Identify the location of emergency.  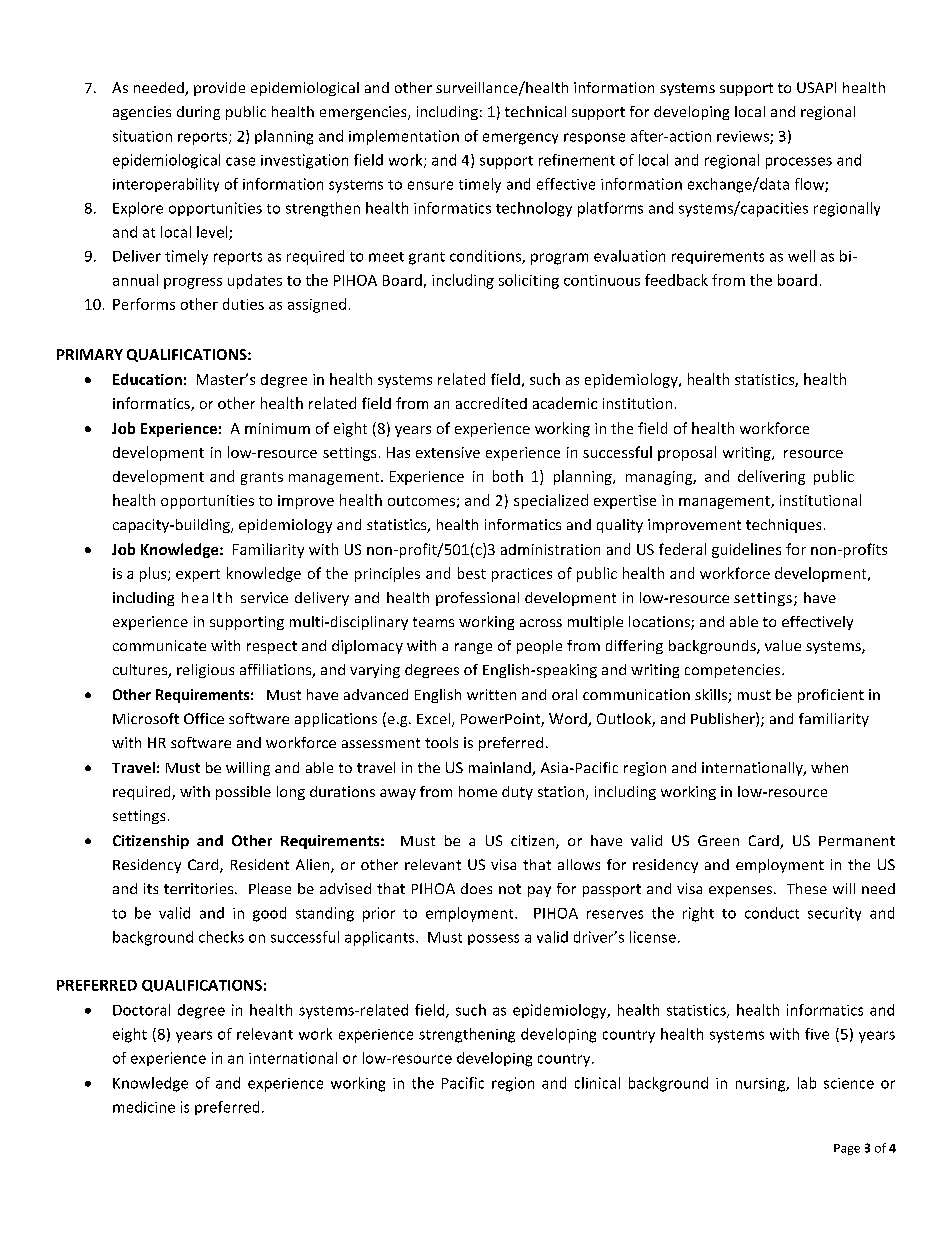
(520, 139).
